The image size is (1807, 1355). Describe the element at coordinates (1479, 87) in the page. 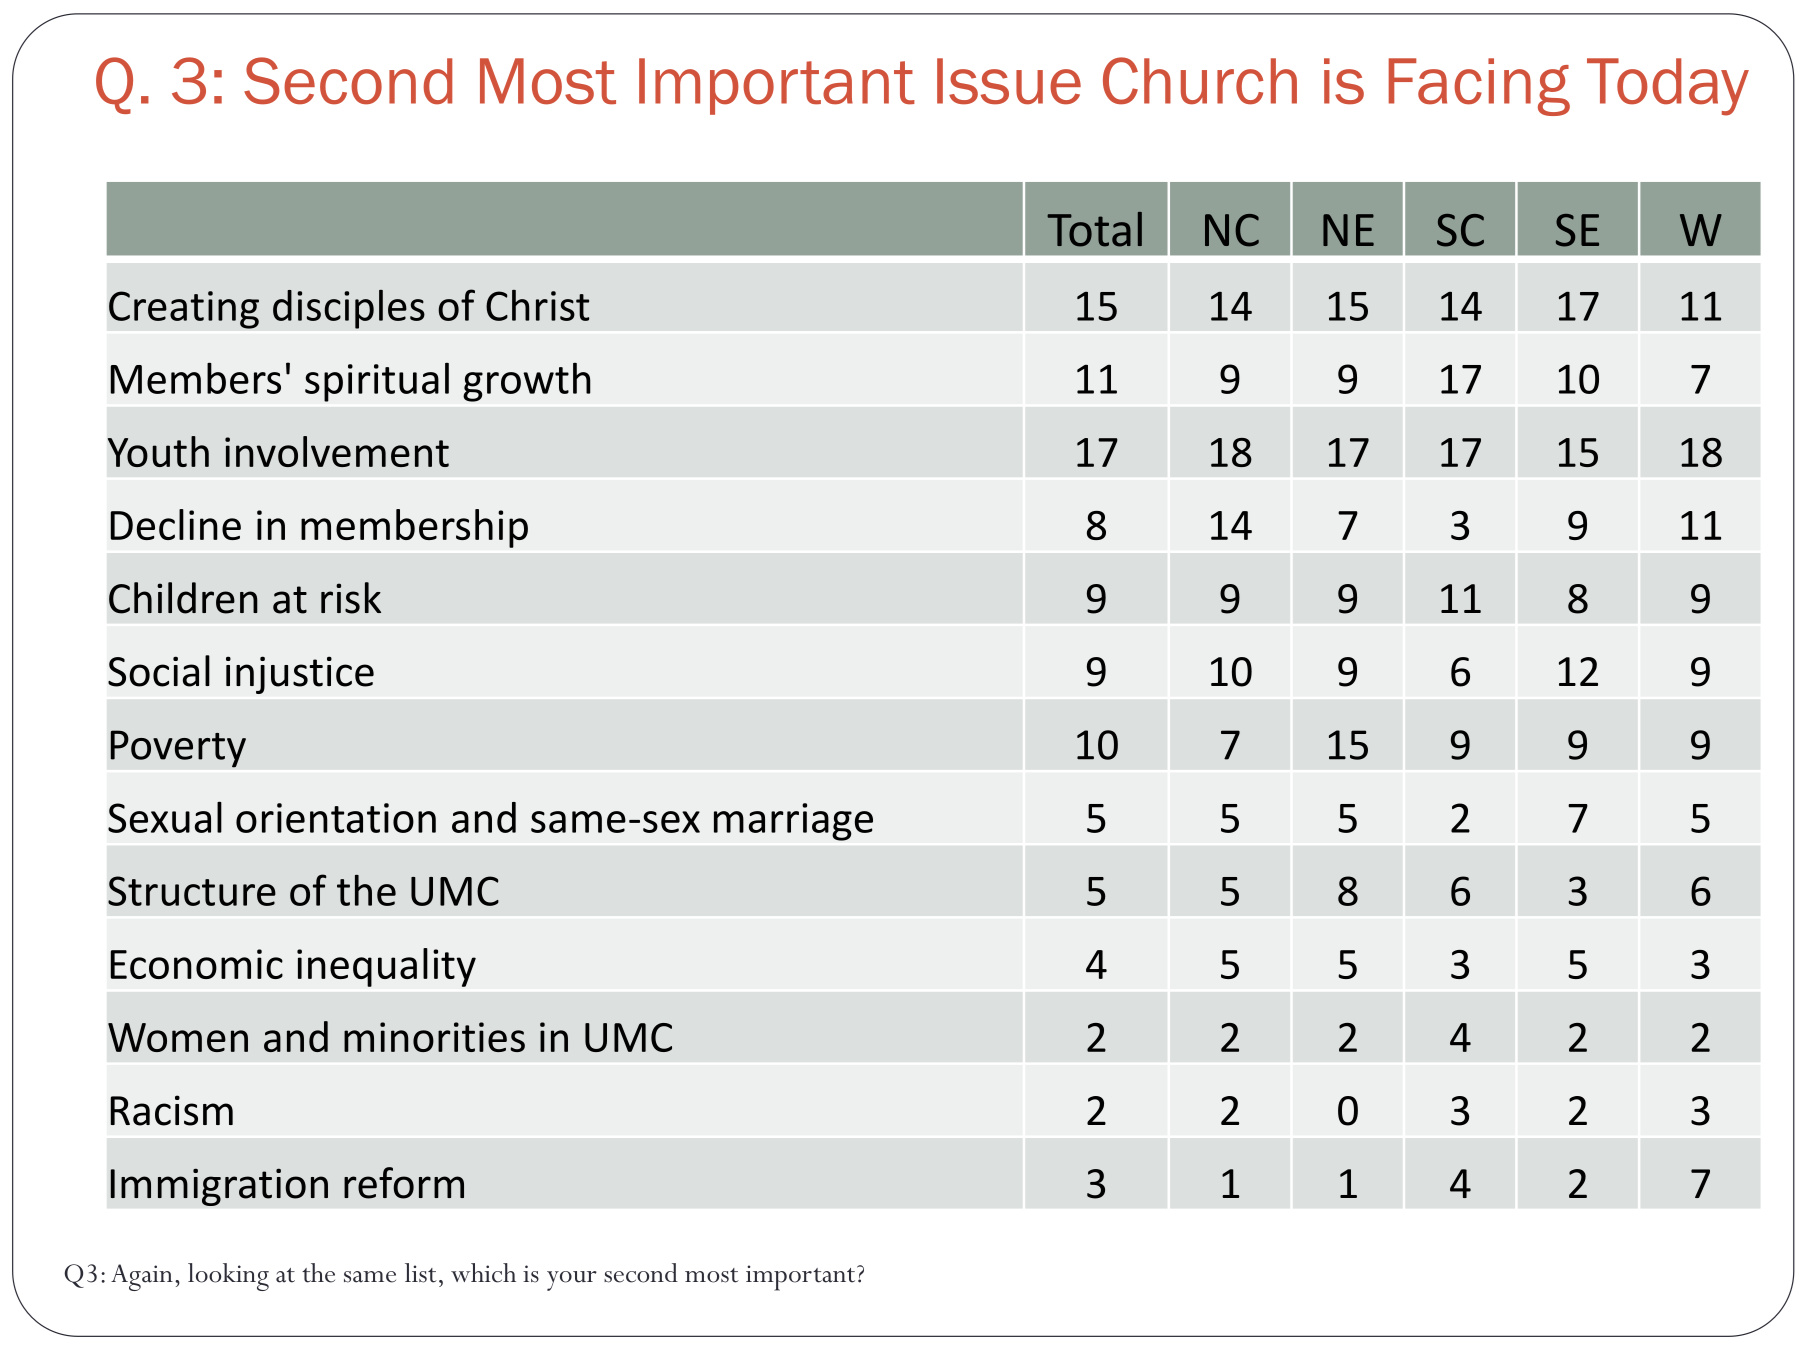

I see `Facing` at that location.
